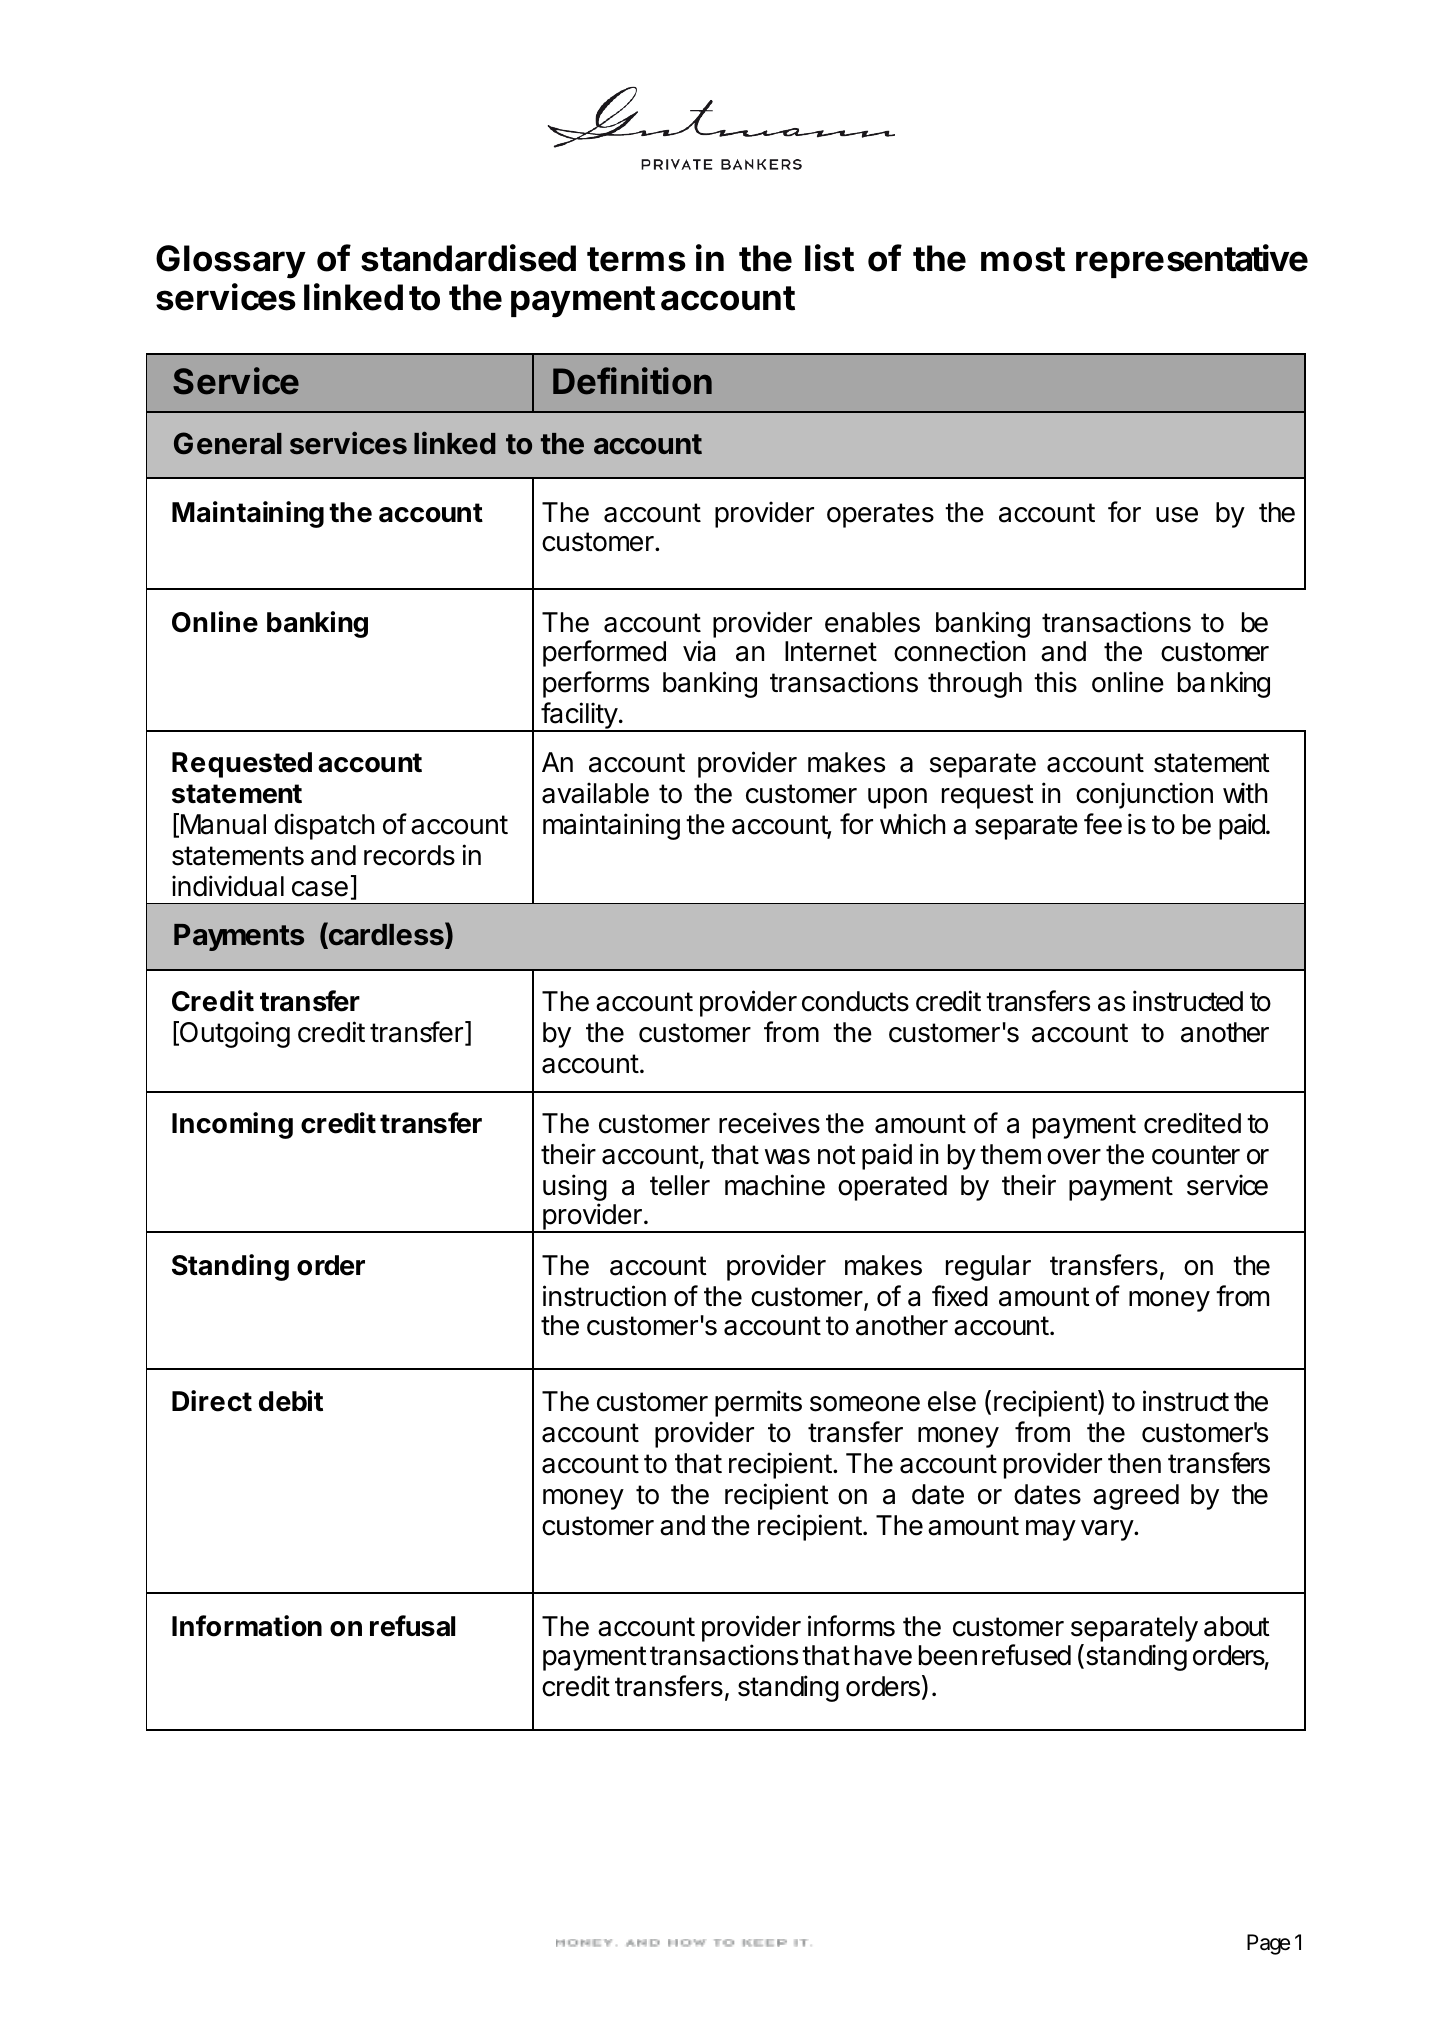  What do you see at coordinates (1055, 682) in the screenshot?
I see `this` at bounding box center [1055, 682].
